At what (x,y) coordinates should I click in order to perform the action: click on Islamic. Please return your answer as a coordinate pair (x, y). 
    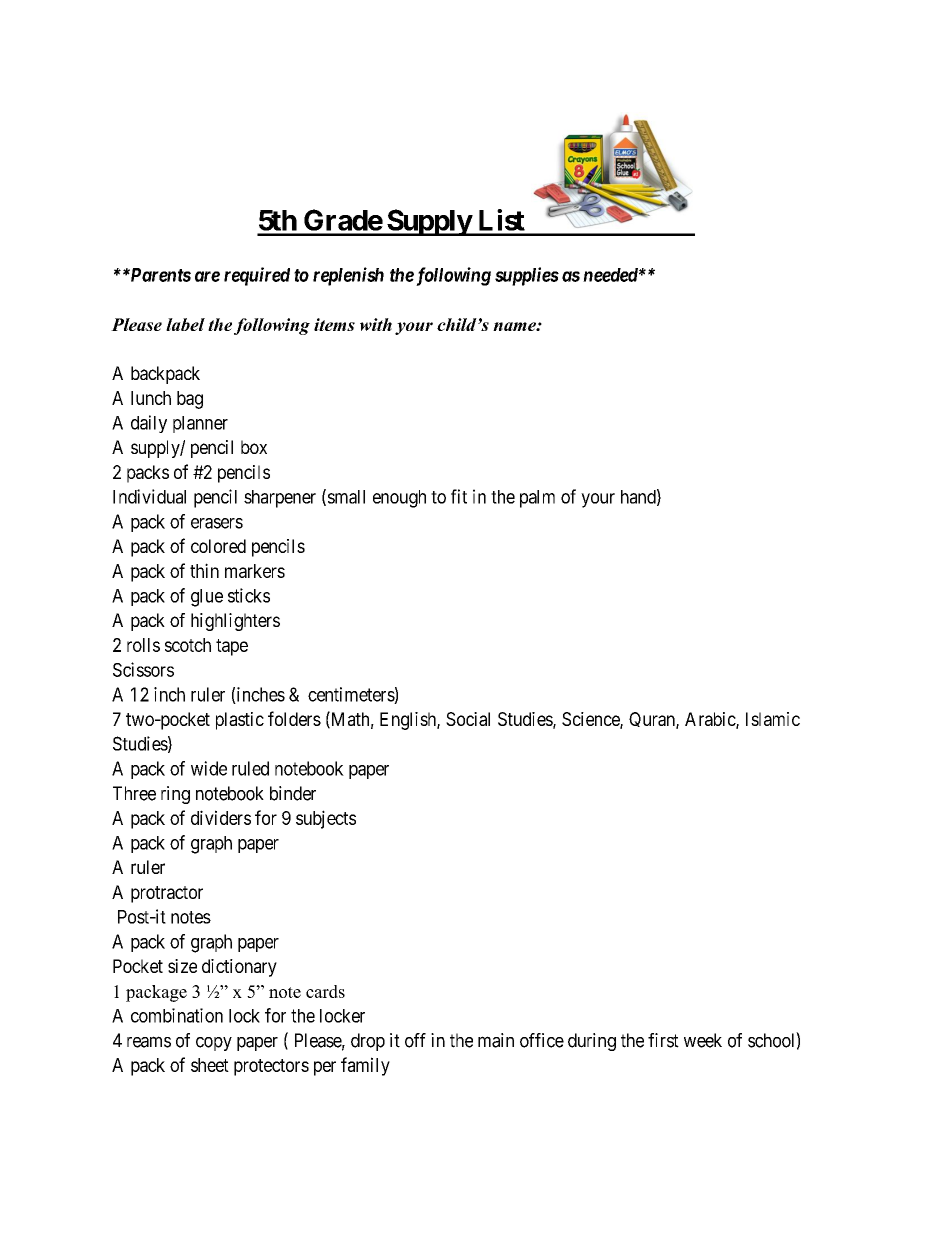
    Looking at the image, I should click on (773, 719).
